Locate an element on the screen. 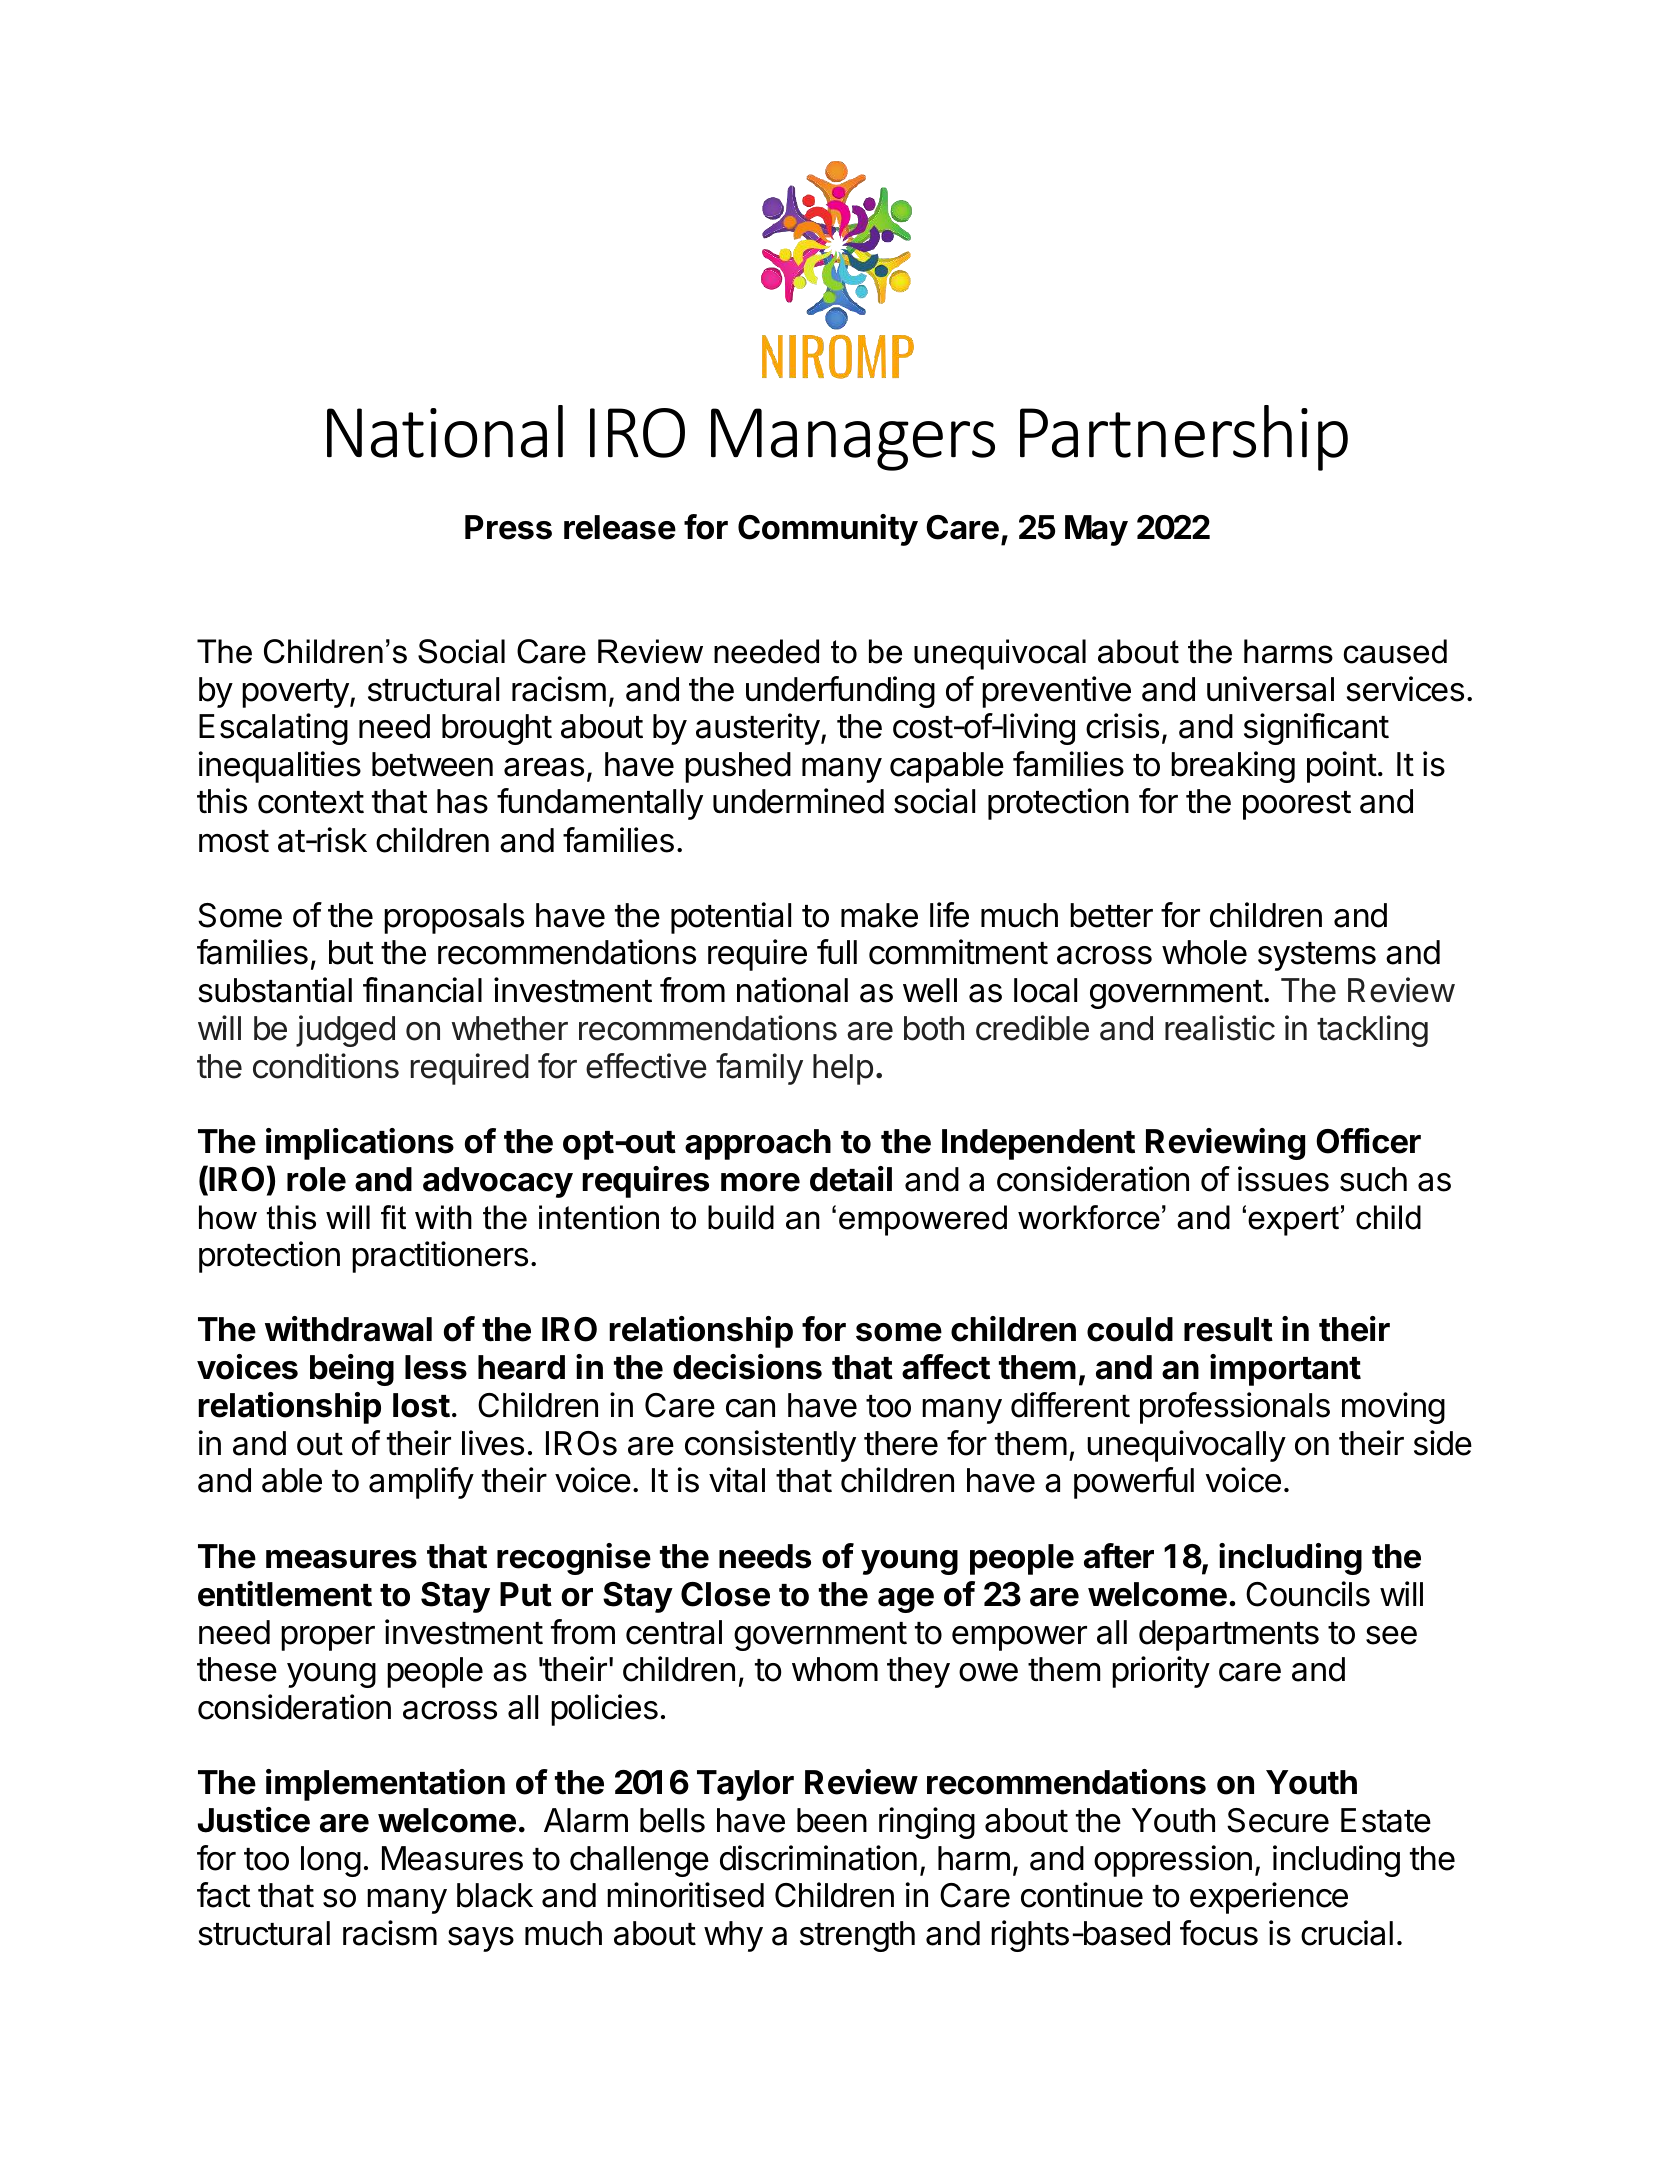 The height and width of the screenshot is (2164, 1672). proper is located at coordinates (328, 1638).
